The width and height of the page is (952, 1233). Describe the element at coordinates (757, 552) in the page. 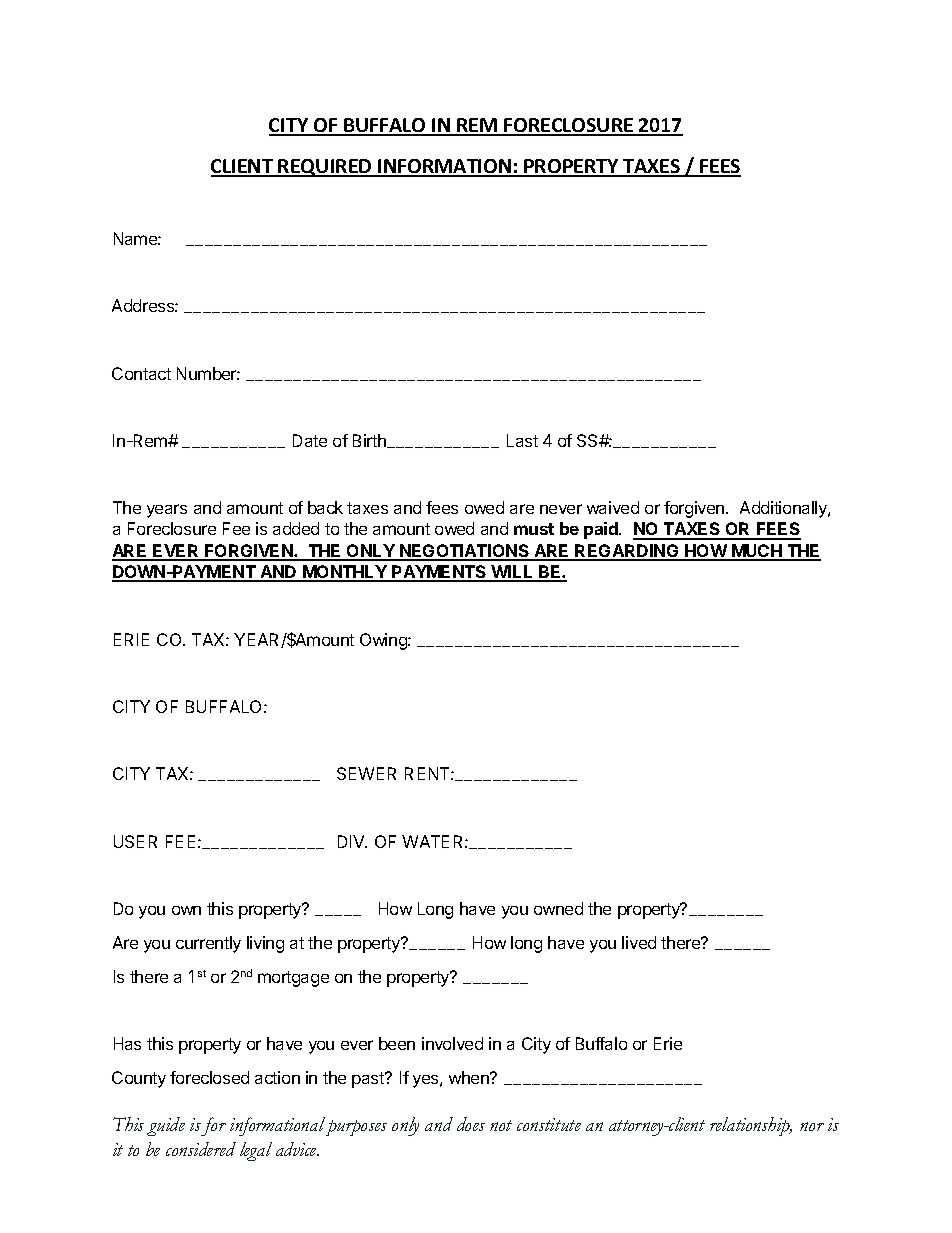

I see `MUCH` at that location.
